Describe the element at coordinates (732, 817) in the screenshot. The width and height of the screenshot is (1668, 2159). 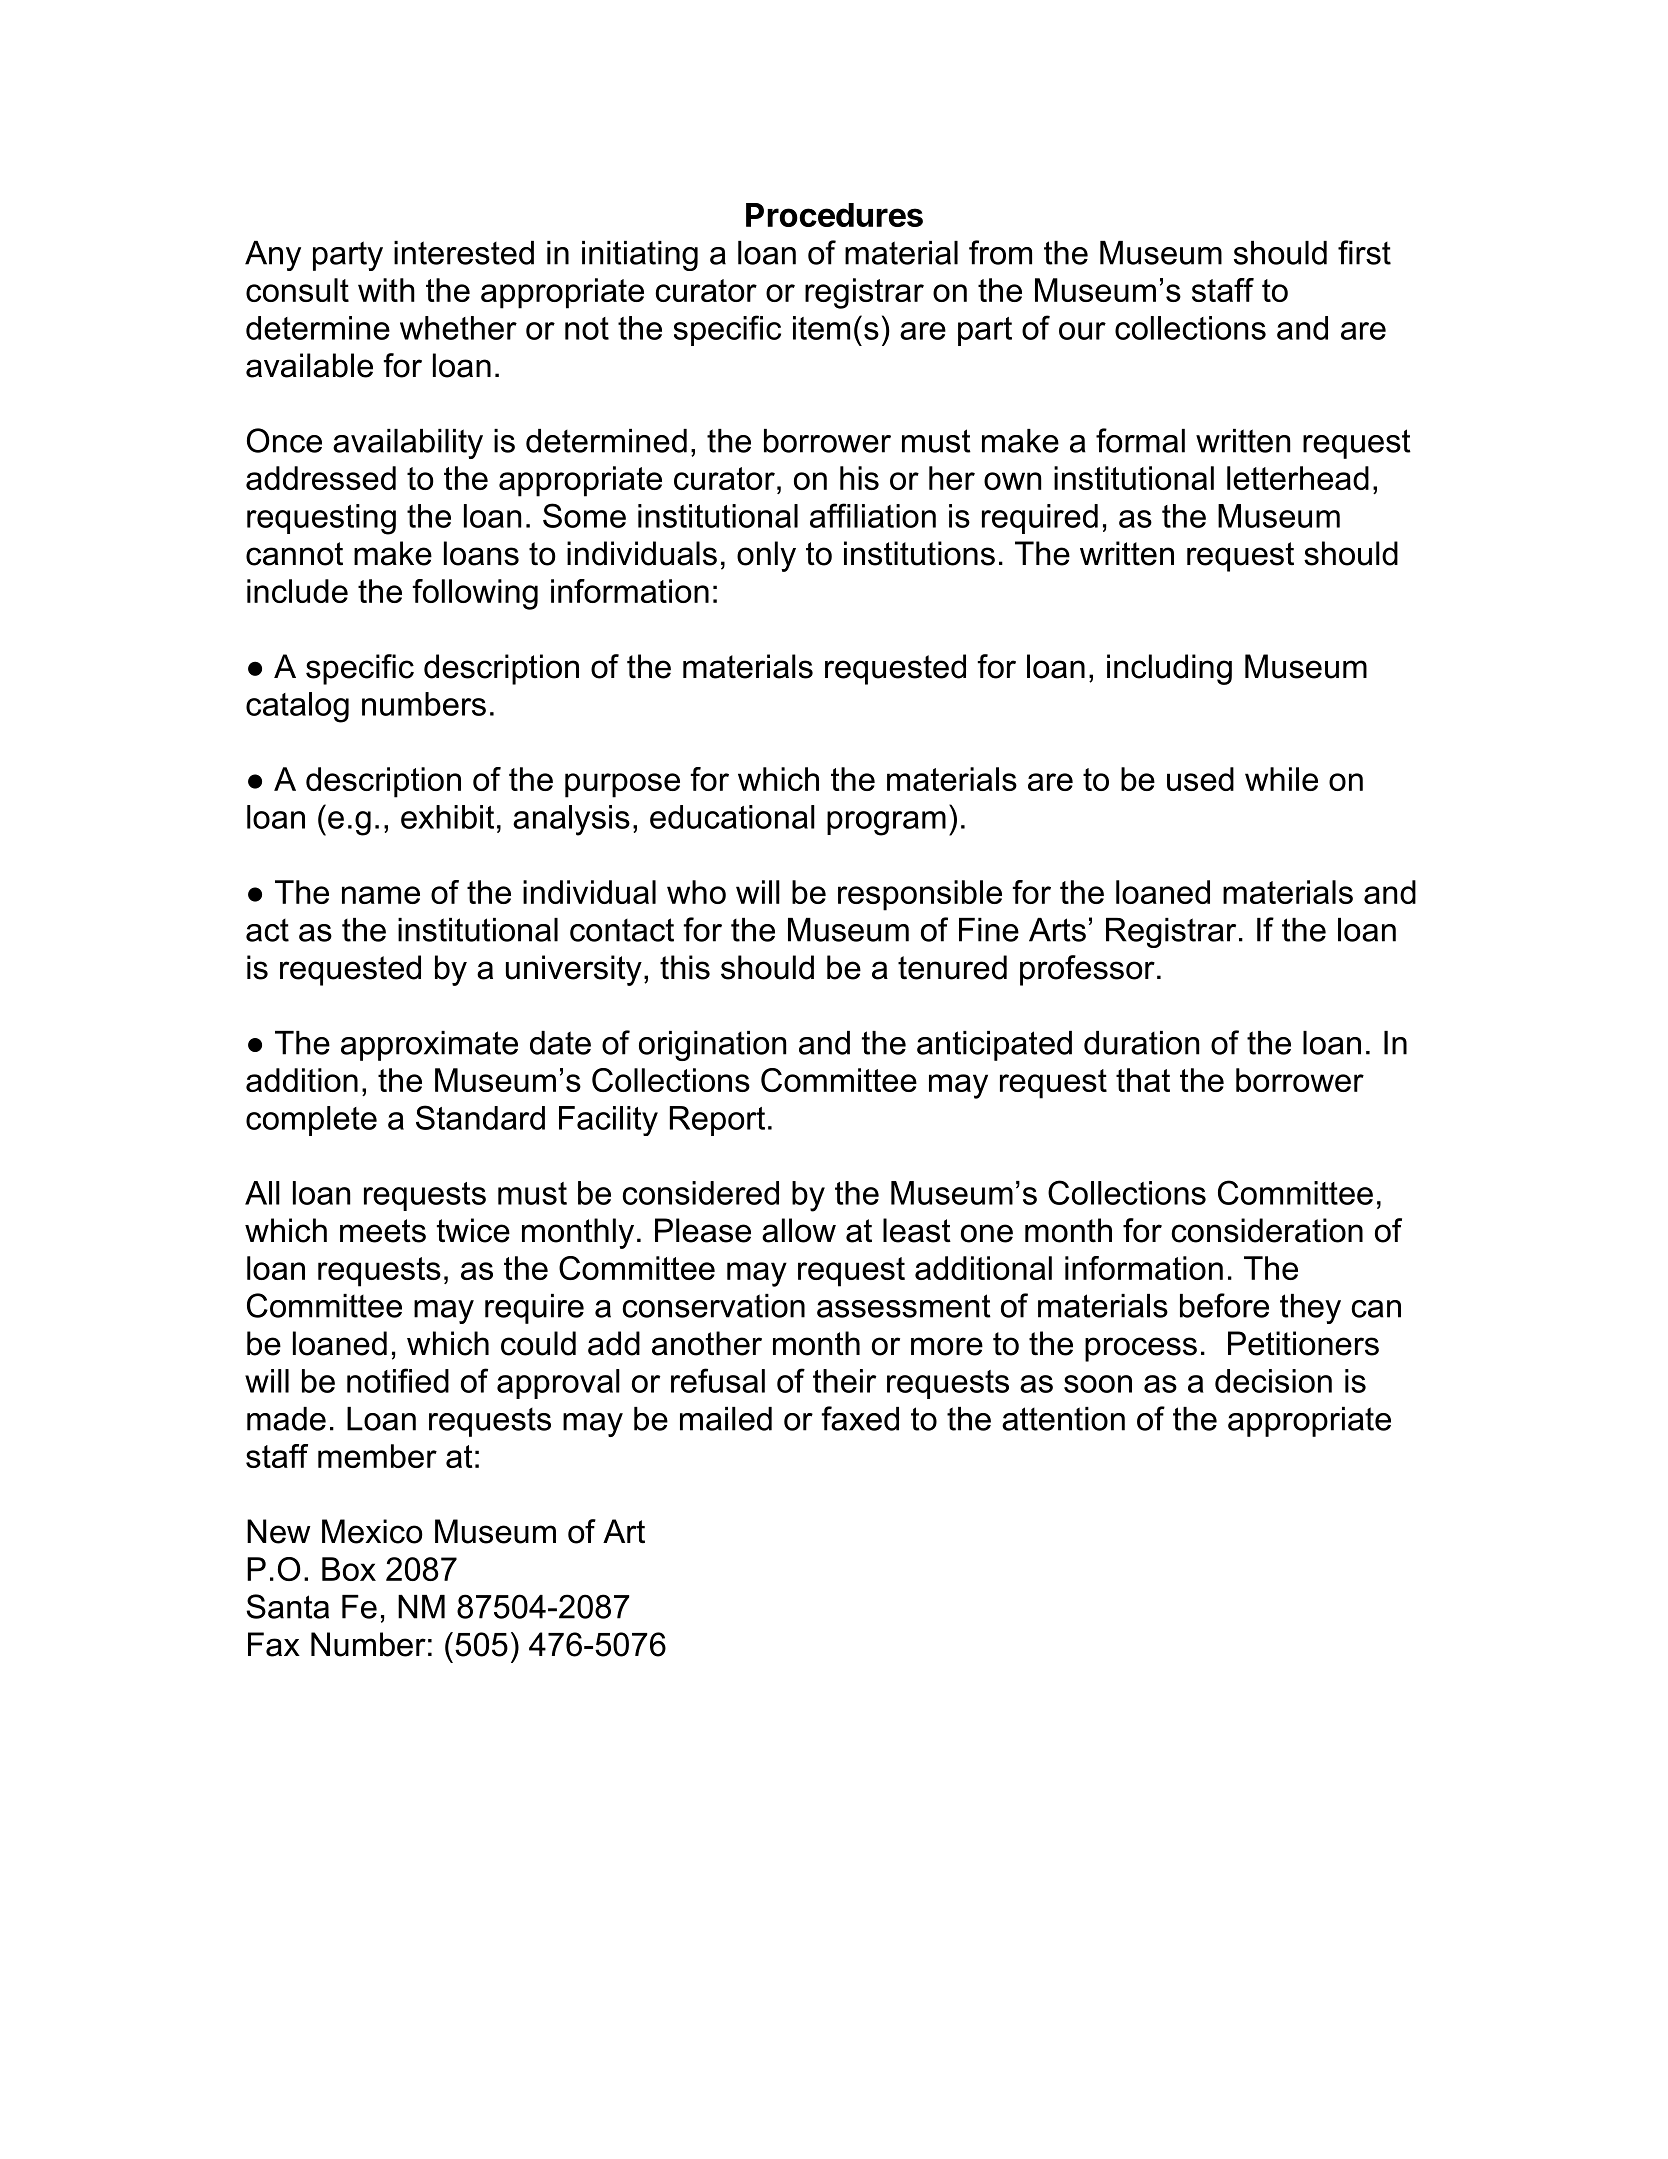
I see `educational` at that location.
